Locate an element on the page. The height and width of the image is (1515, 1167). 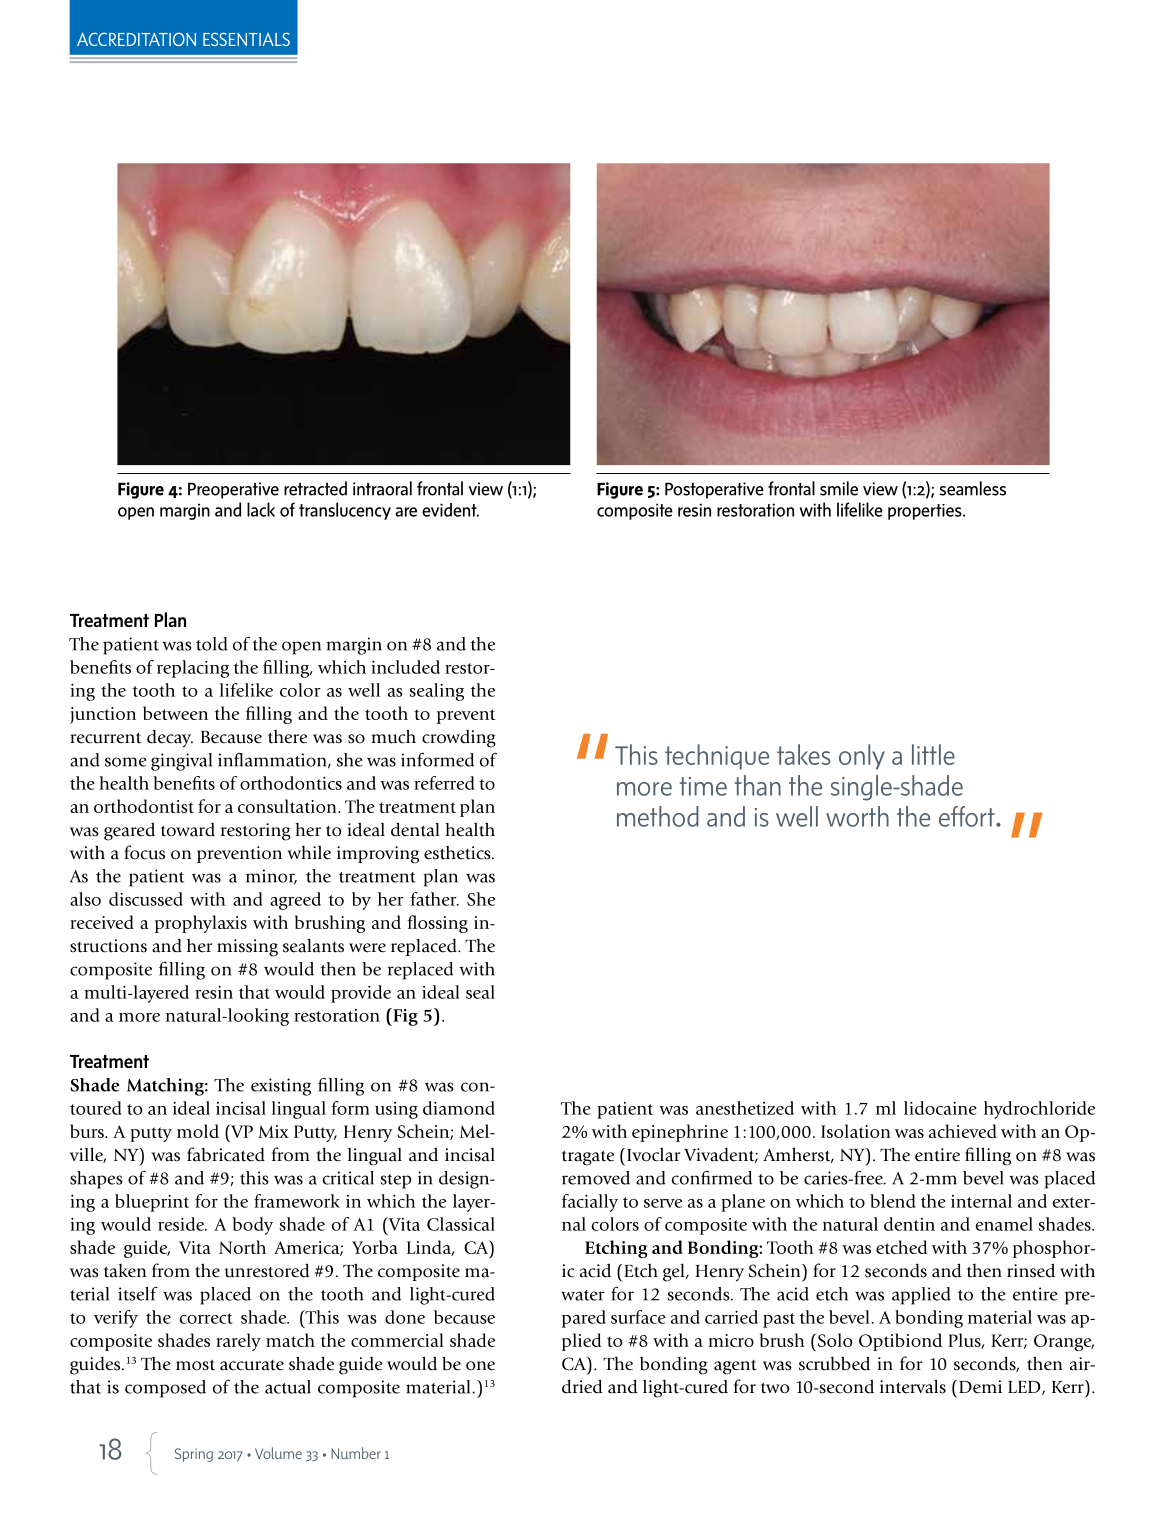
ACCREDITATION is located at coordinates (136, 39).
